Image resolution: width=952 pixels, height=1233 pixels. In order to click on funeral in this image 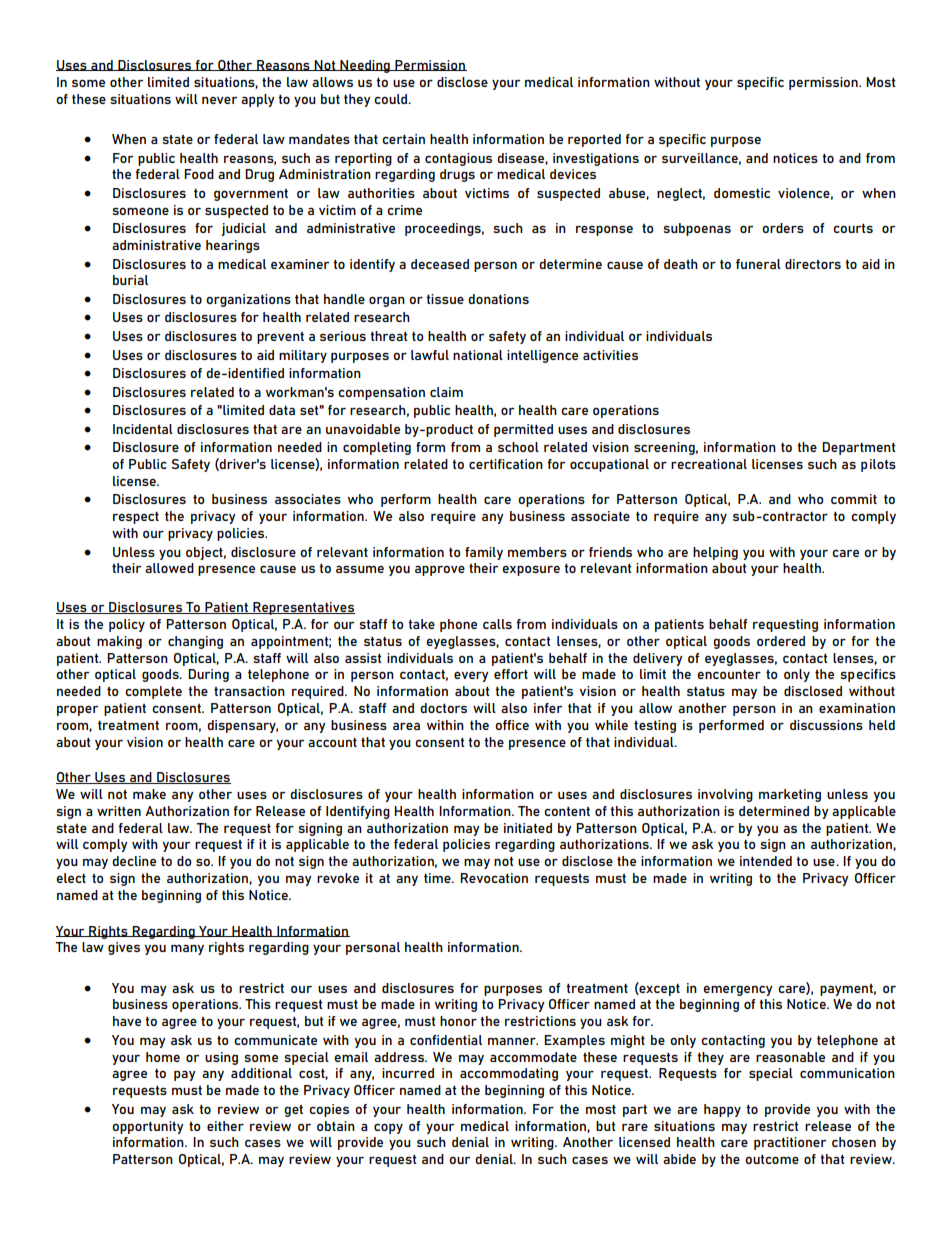, I will do `click(758, 264)`.
